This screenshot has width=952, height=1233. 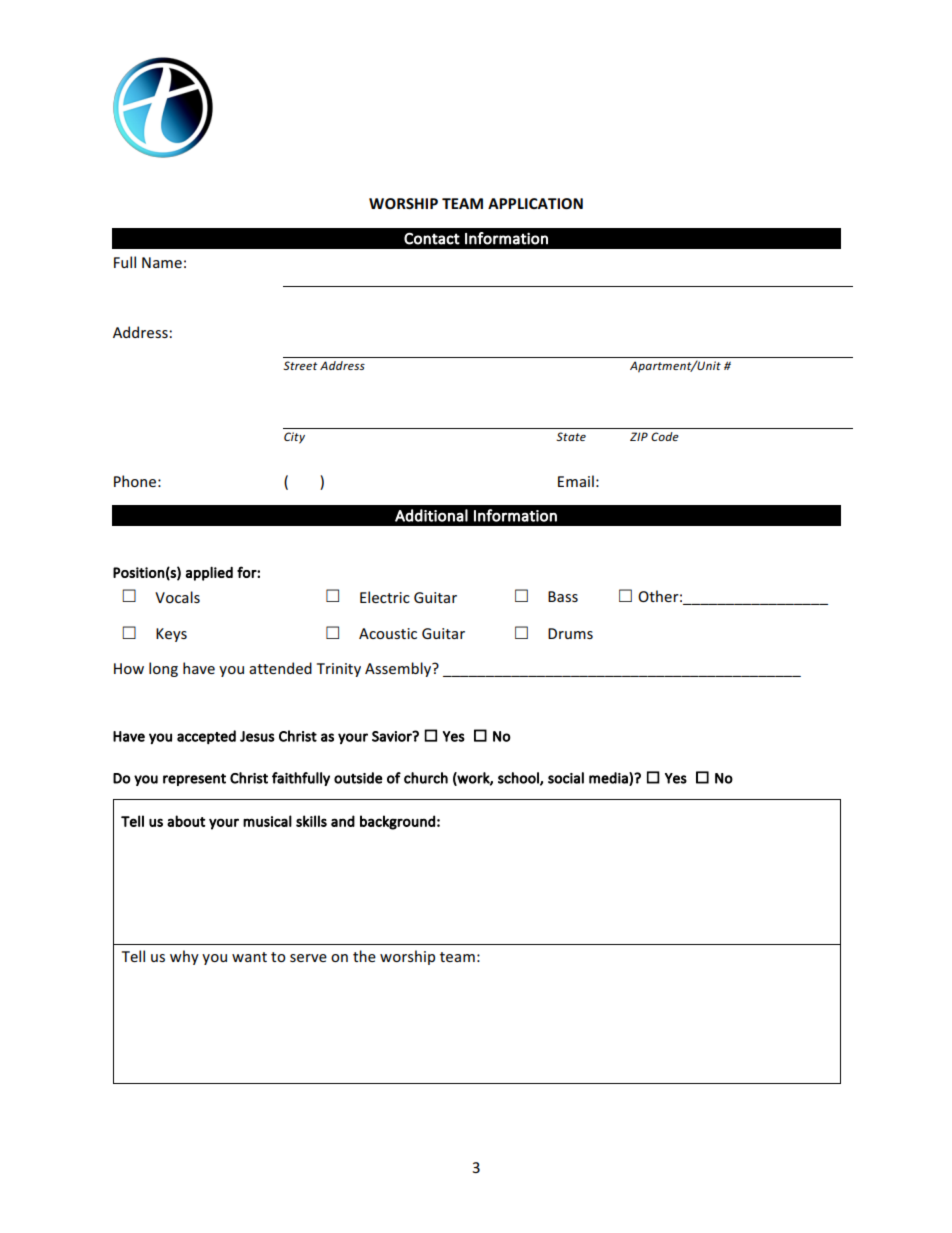 I want to click on Savior, so click(x=393, y=736).
